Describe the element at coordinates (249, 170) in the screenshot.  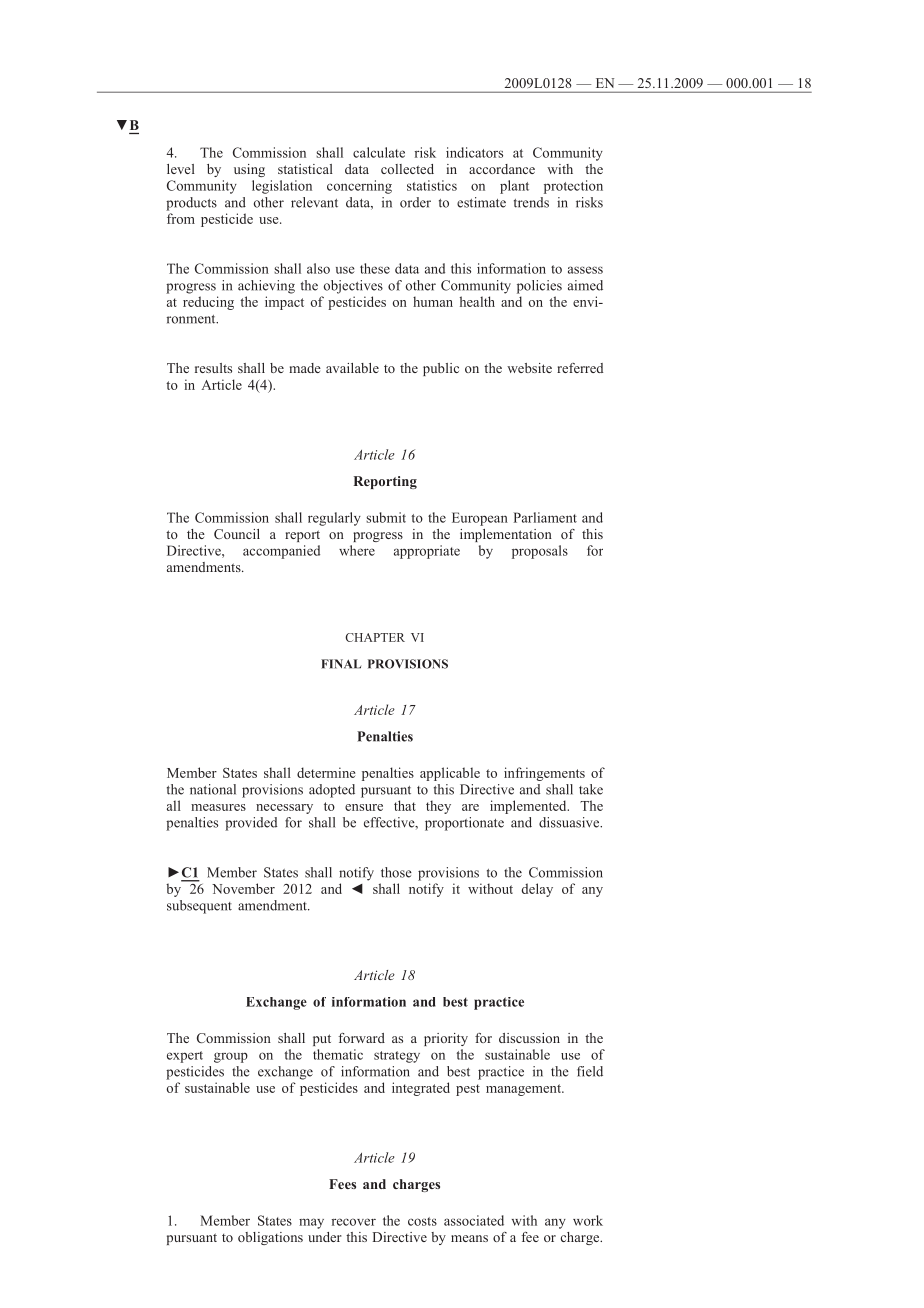
I see `using` at that location.
